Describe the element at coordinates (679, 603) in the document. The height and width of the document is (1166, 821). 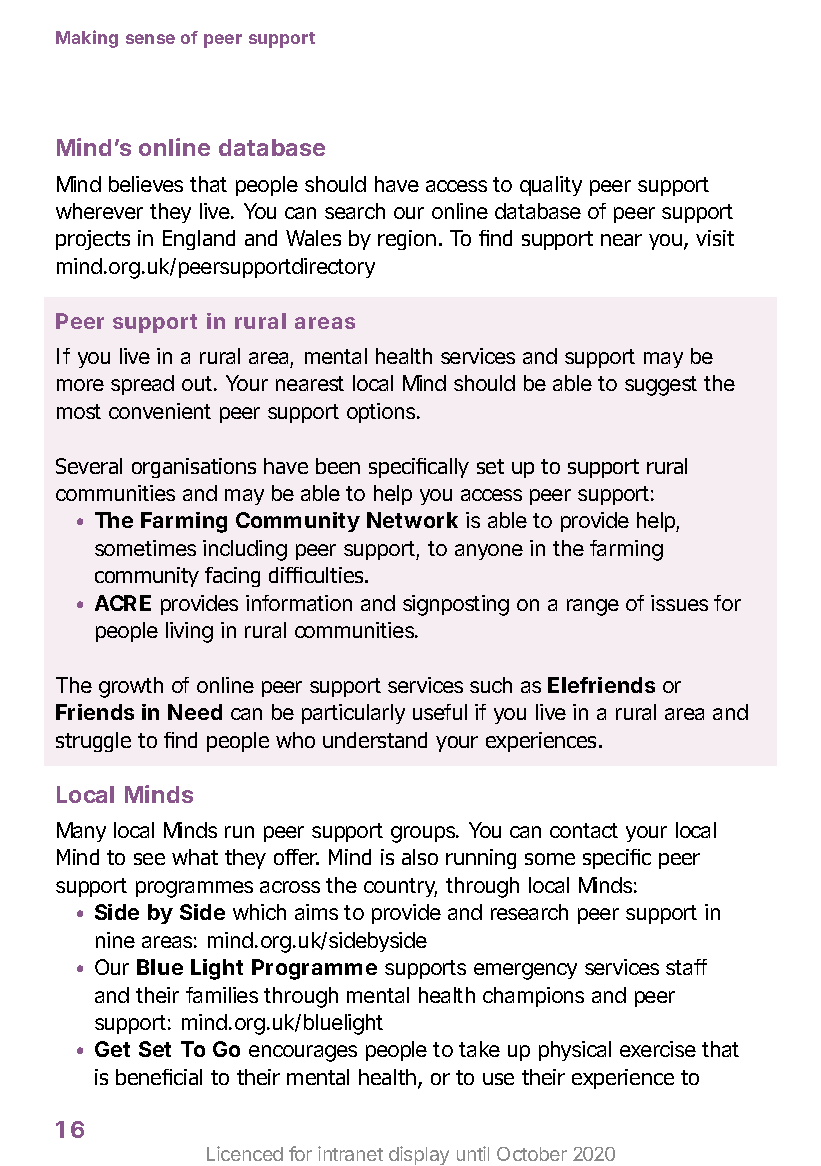
I see `issues` at that location.
